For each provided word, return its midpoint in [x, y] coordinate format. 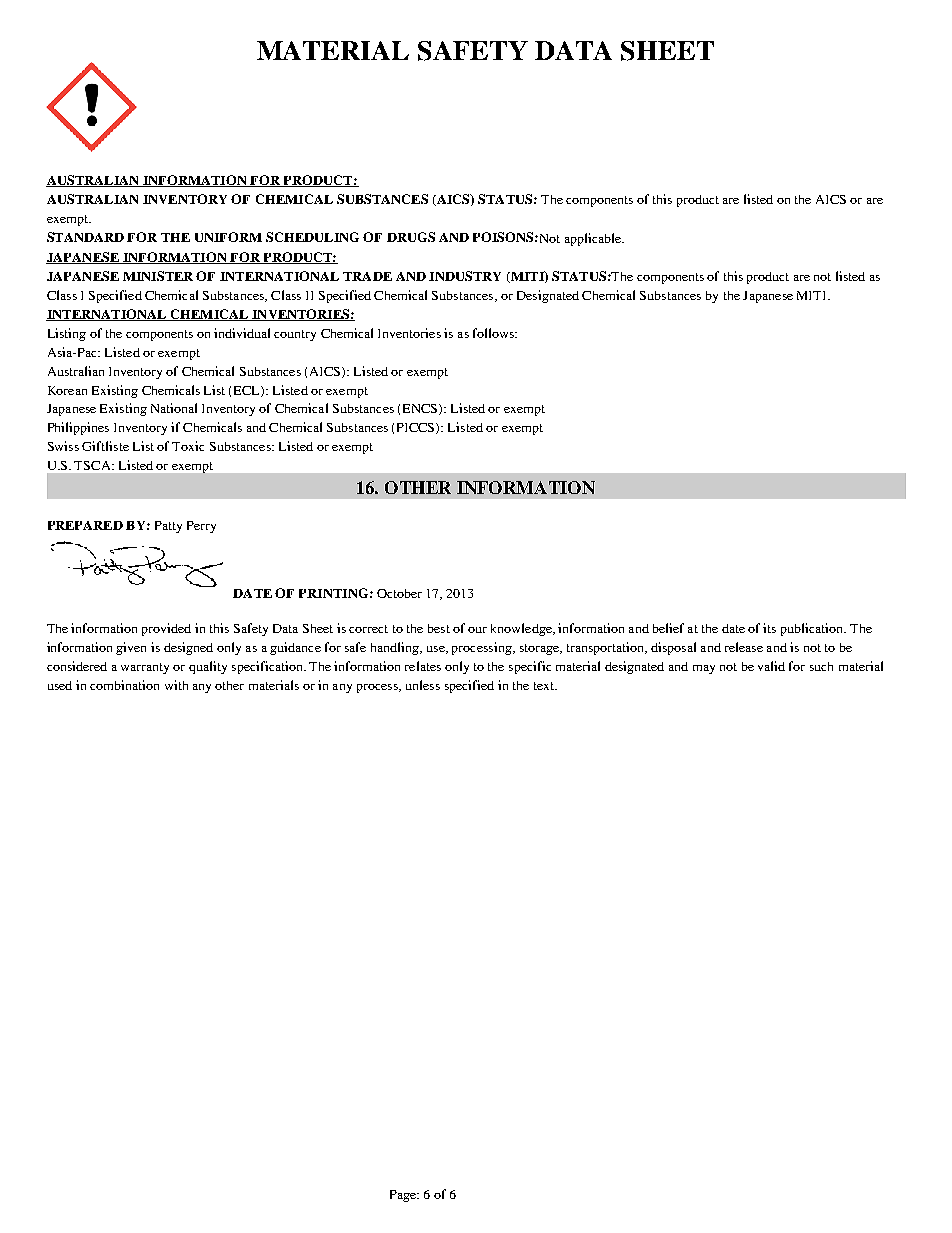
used [60, 685]
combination [124, 685]
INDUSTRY [465, 276]
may [704, 669]
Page [404, 1196]
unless [423, 685]
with [176, 685]
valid [771, 666]
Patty [168, 527]
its [769, 628]
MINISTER [158, 276]
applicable [594, 239]
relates [423, 666]
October [399, 593]
